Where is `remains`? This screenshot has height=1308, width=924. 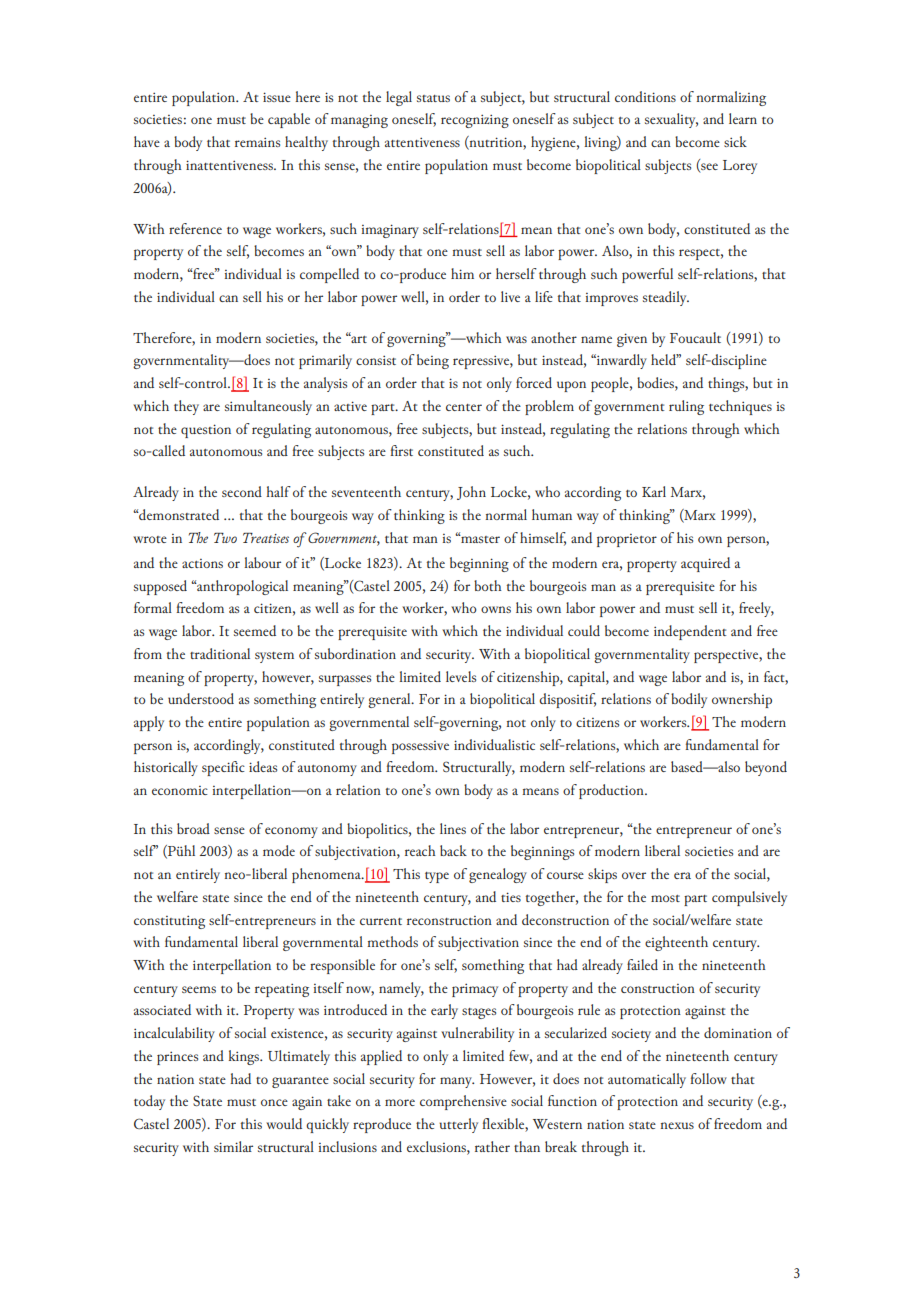
remains is located at coordinates (257, 142).
